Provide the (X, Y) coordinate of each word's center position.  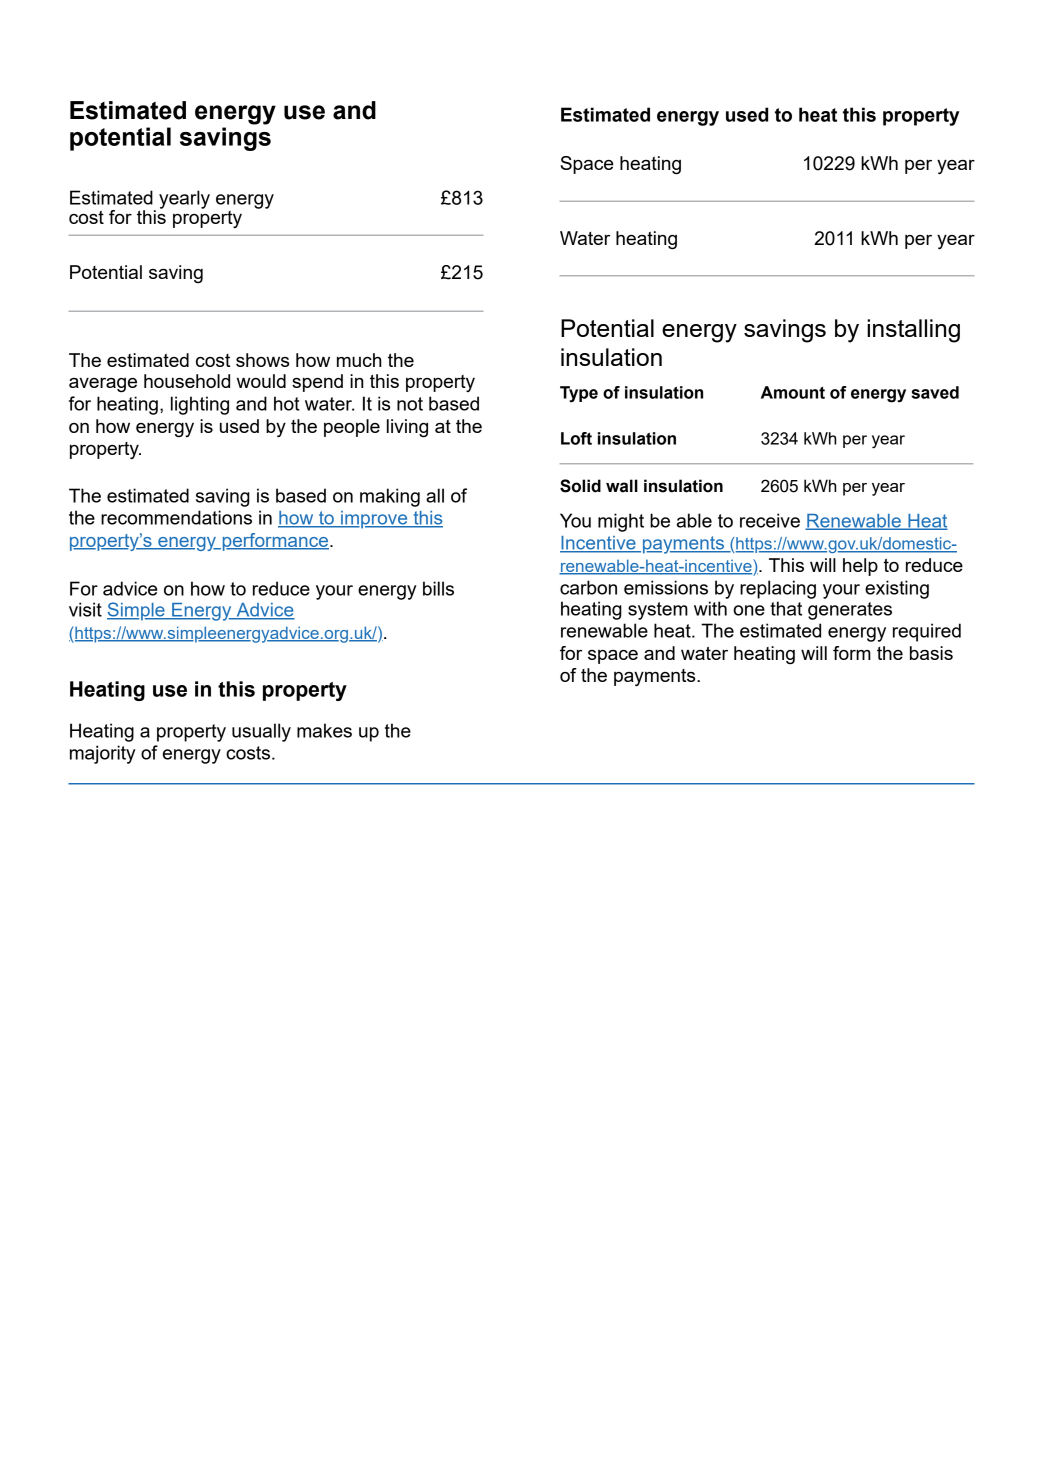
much (359, 360)
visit (85, 609)
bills (438, 588)
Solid (580, 486)
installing (913, 331)
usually (261, 732)
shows (262, 360)
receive (770, 520)
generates (850, 611)
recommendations (176, 517)
